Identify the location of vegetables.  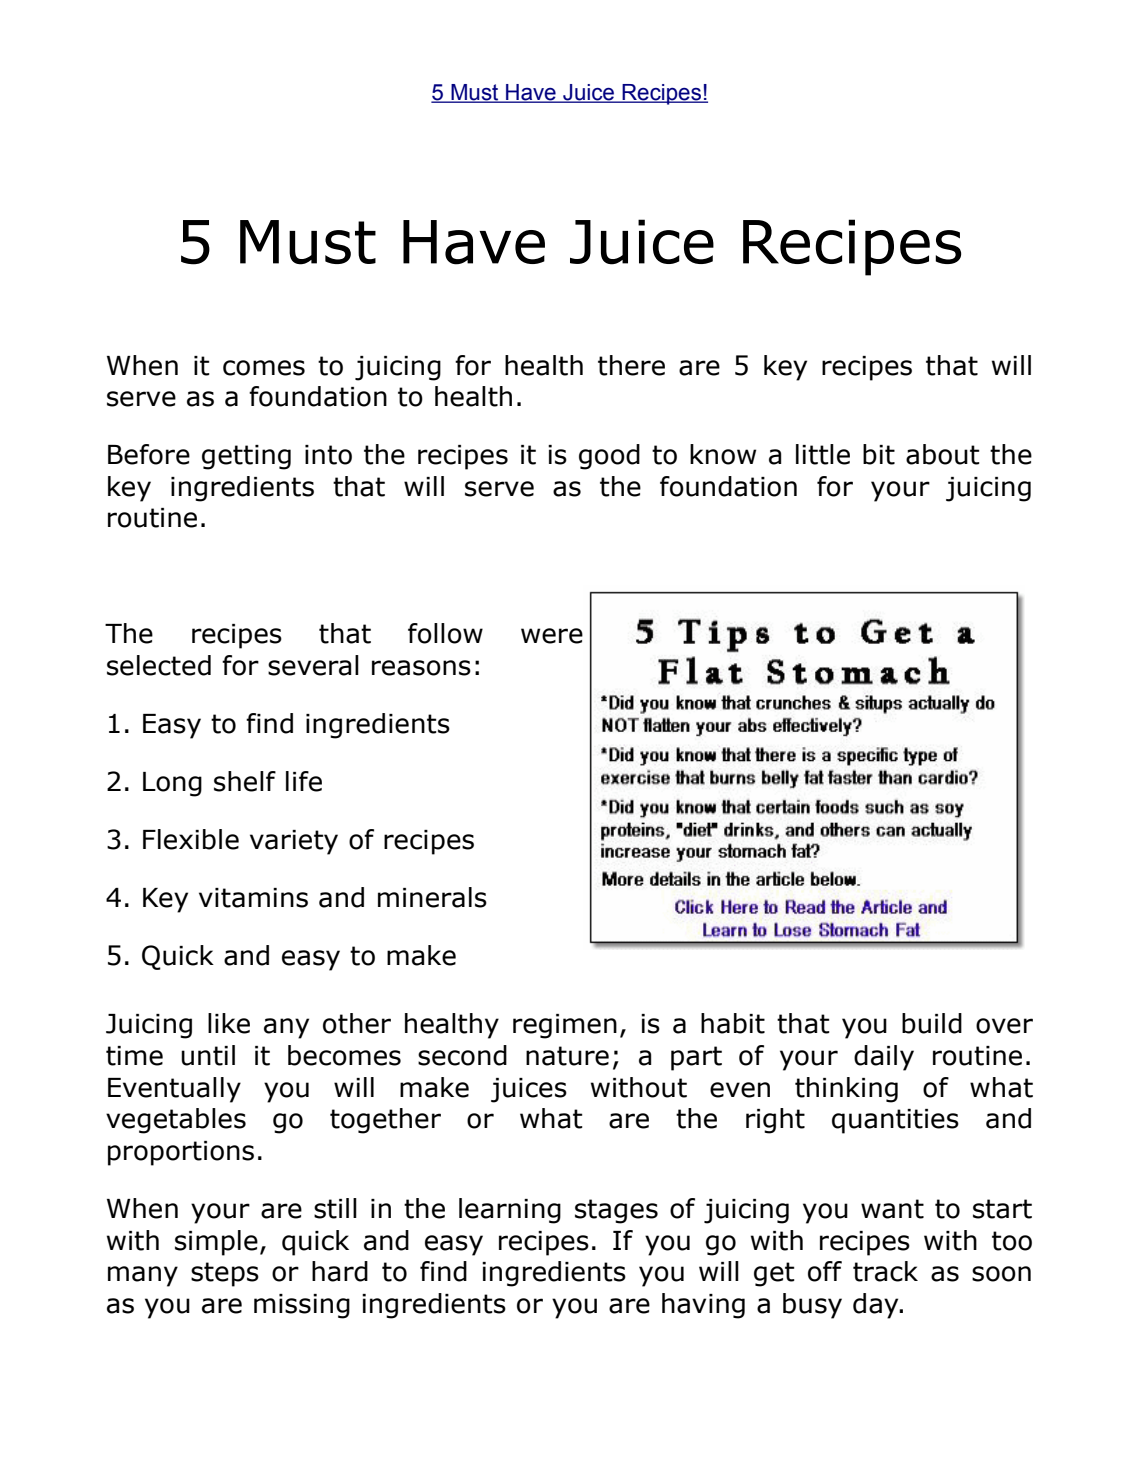
(176, 1121).
